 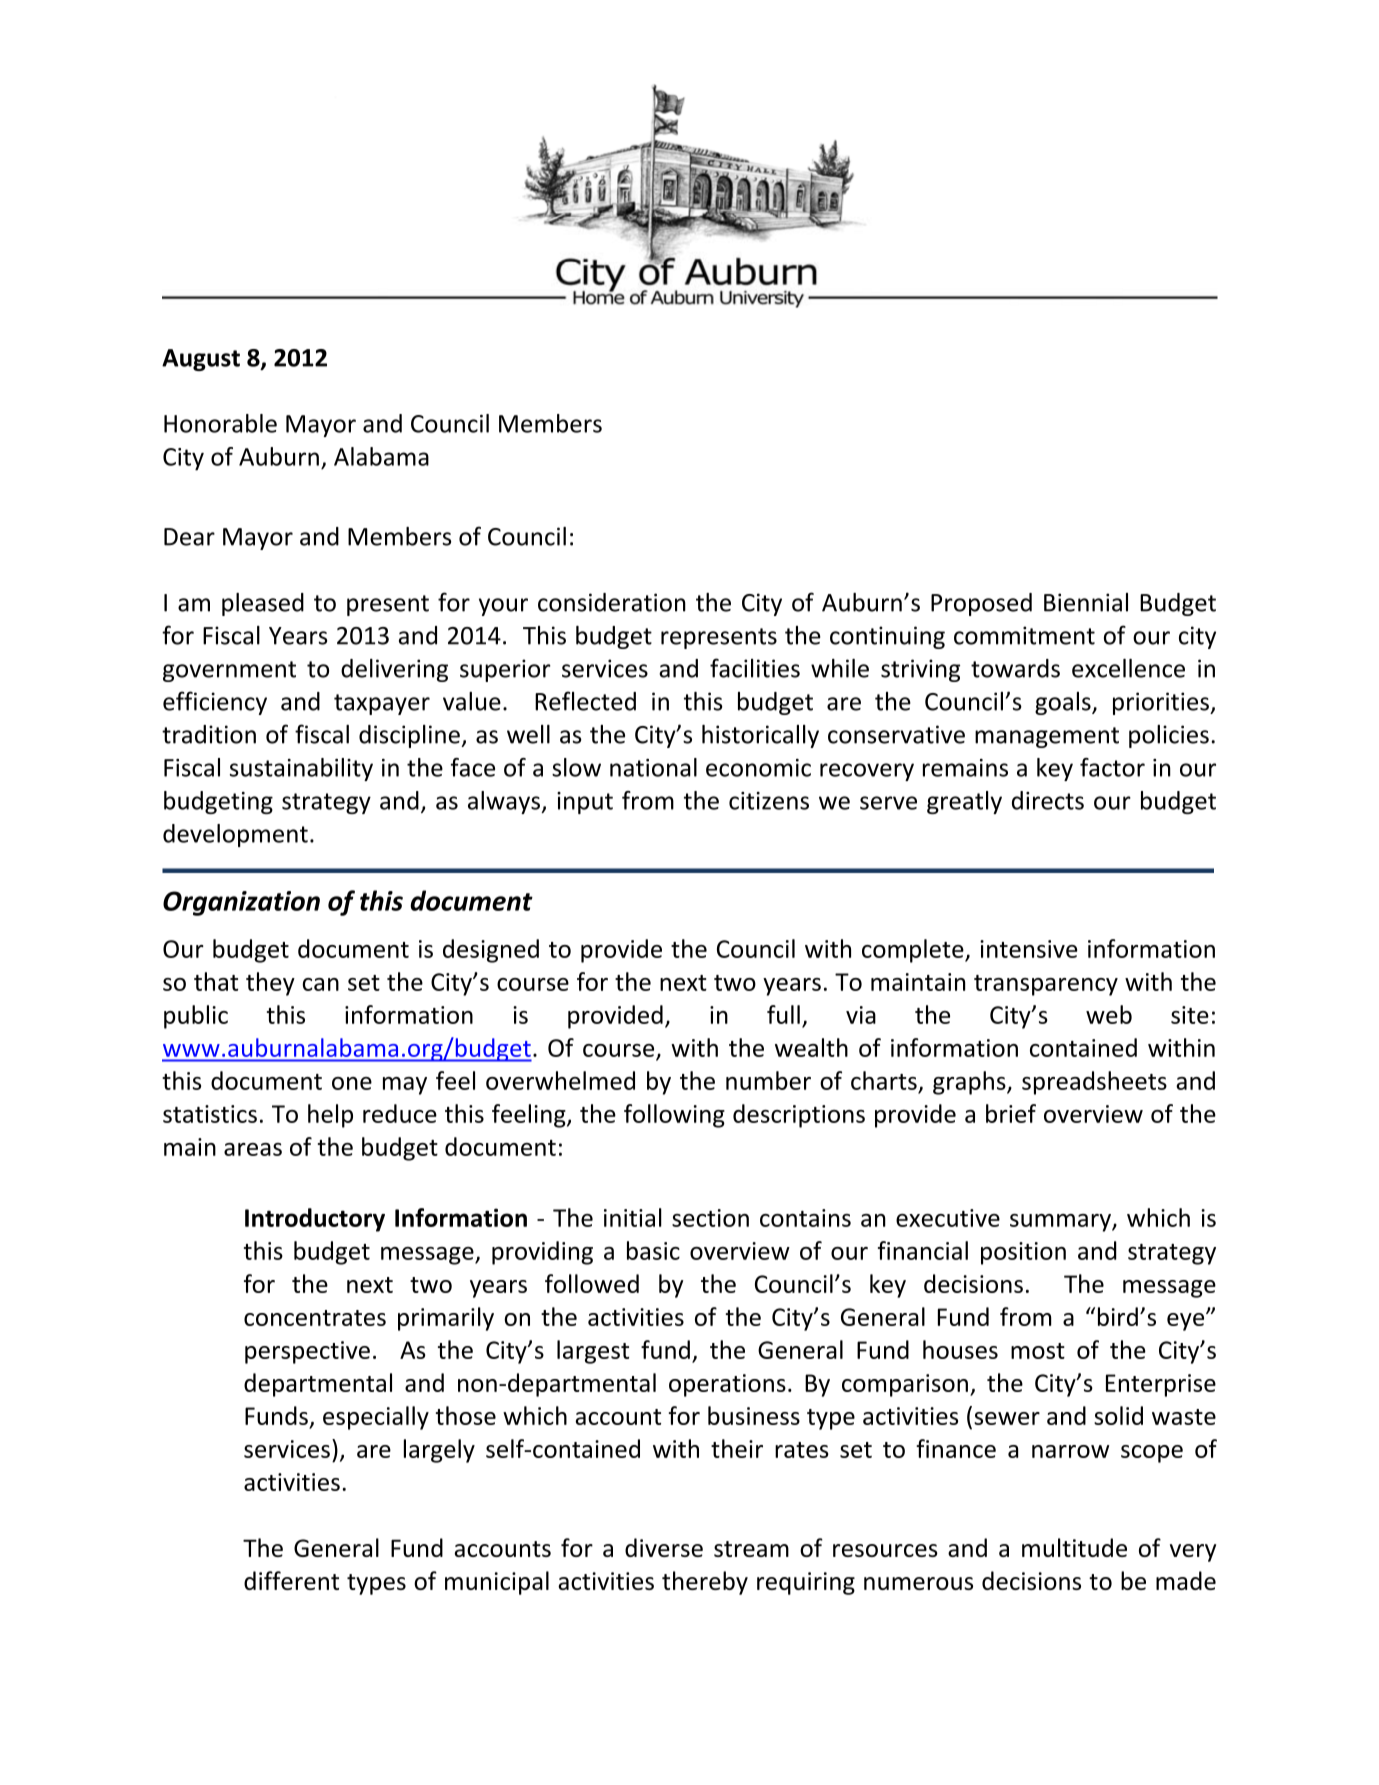 I want to click on consideration, so click(x=612, y=602).
